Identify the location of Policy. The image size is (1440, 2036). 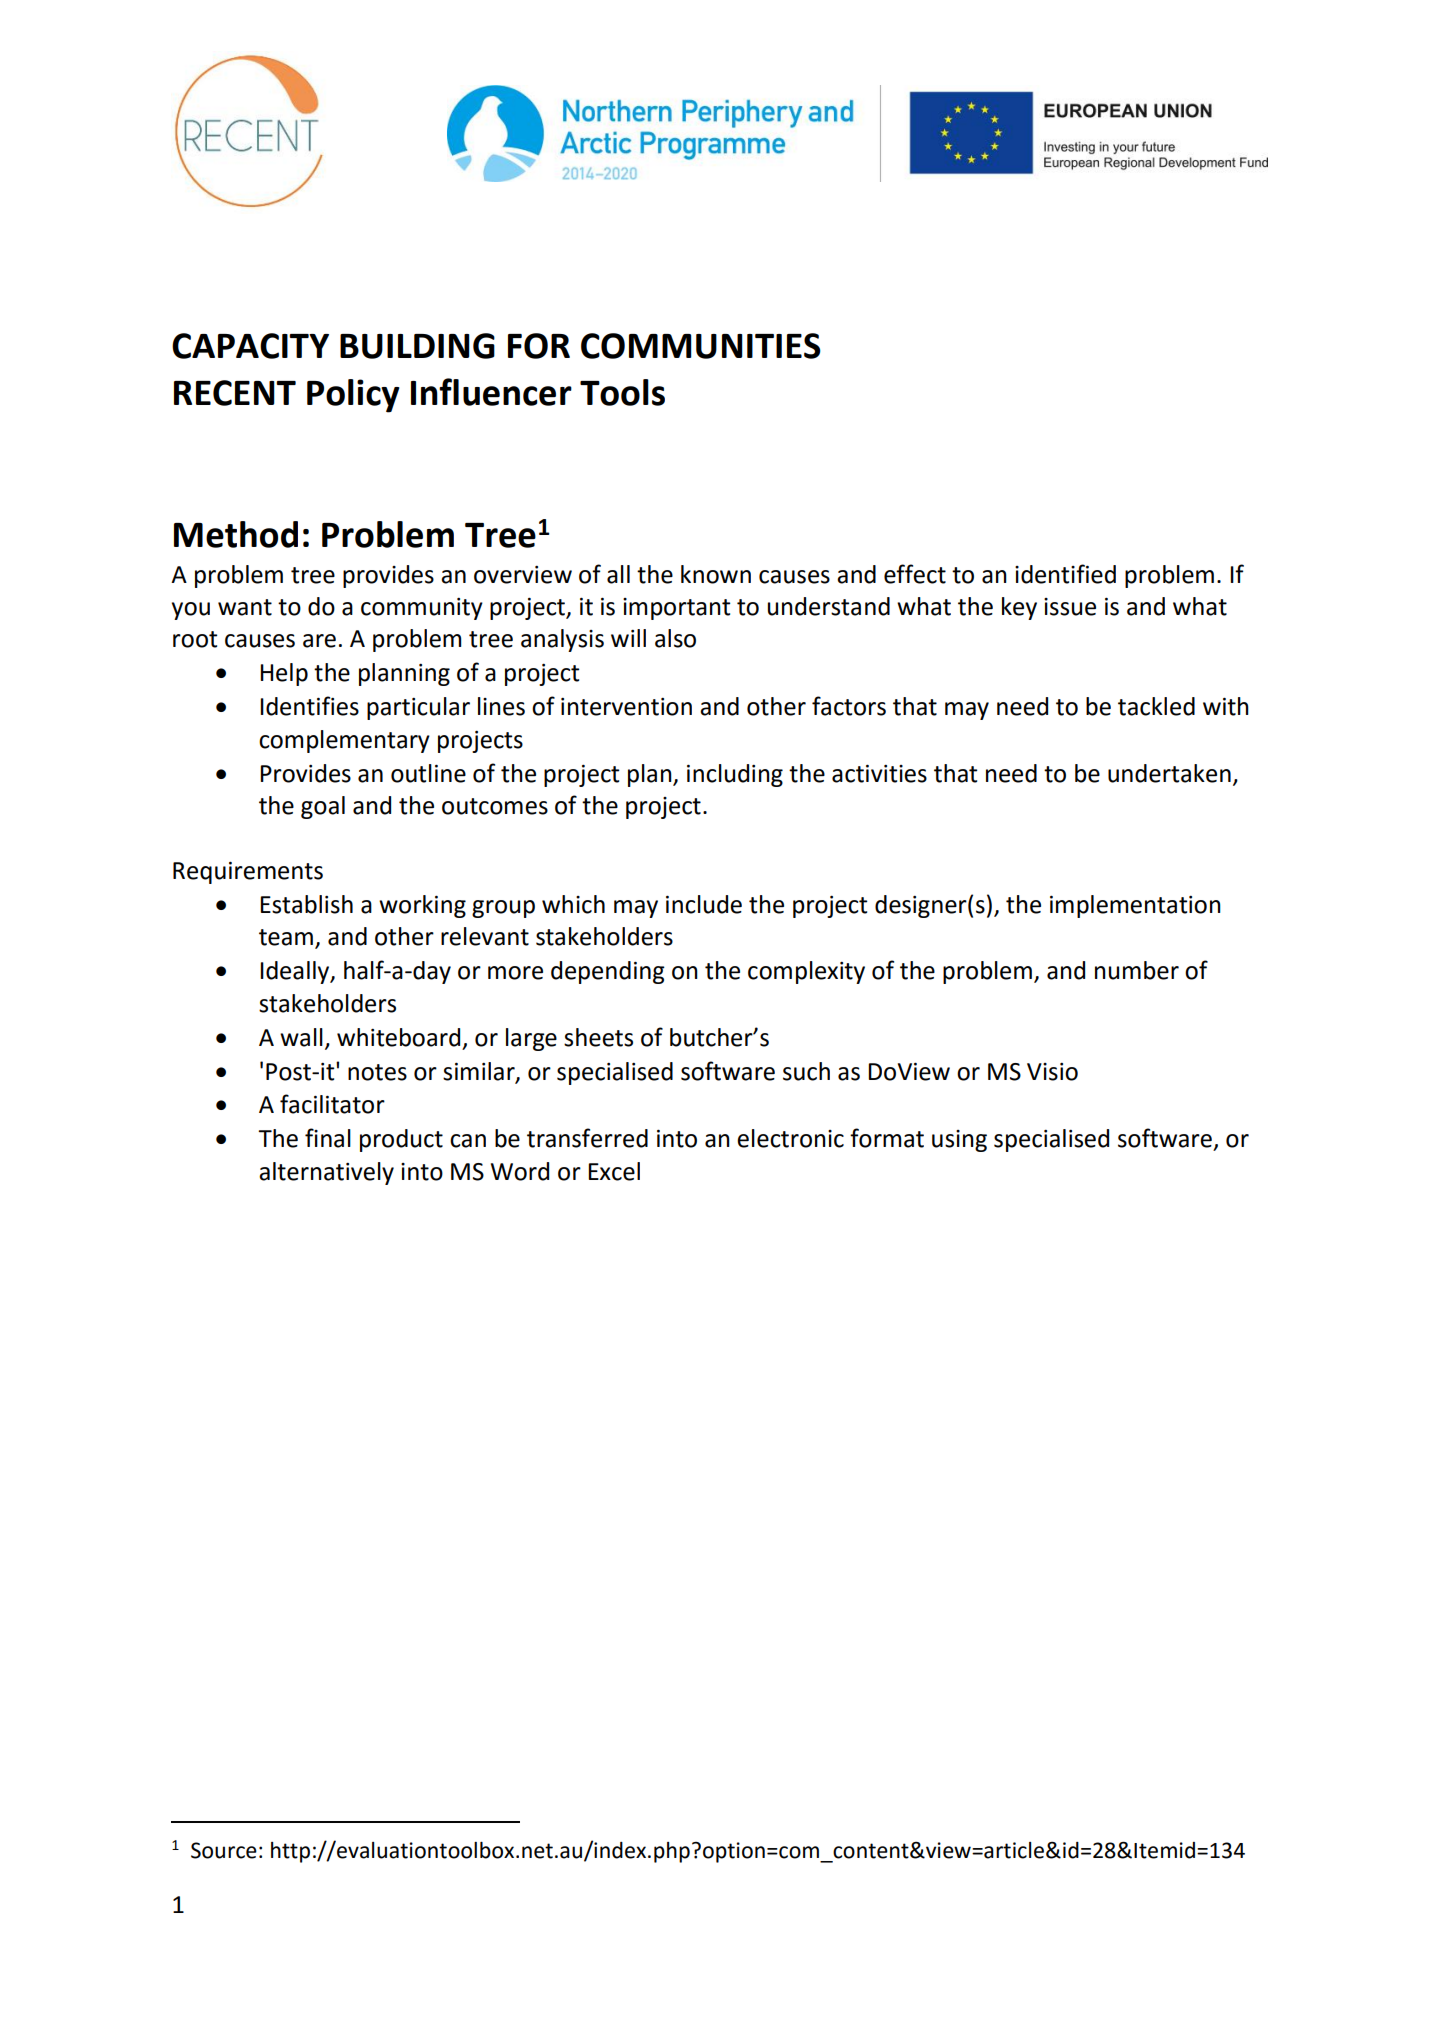
(353, 396).
